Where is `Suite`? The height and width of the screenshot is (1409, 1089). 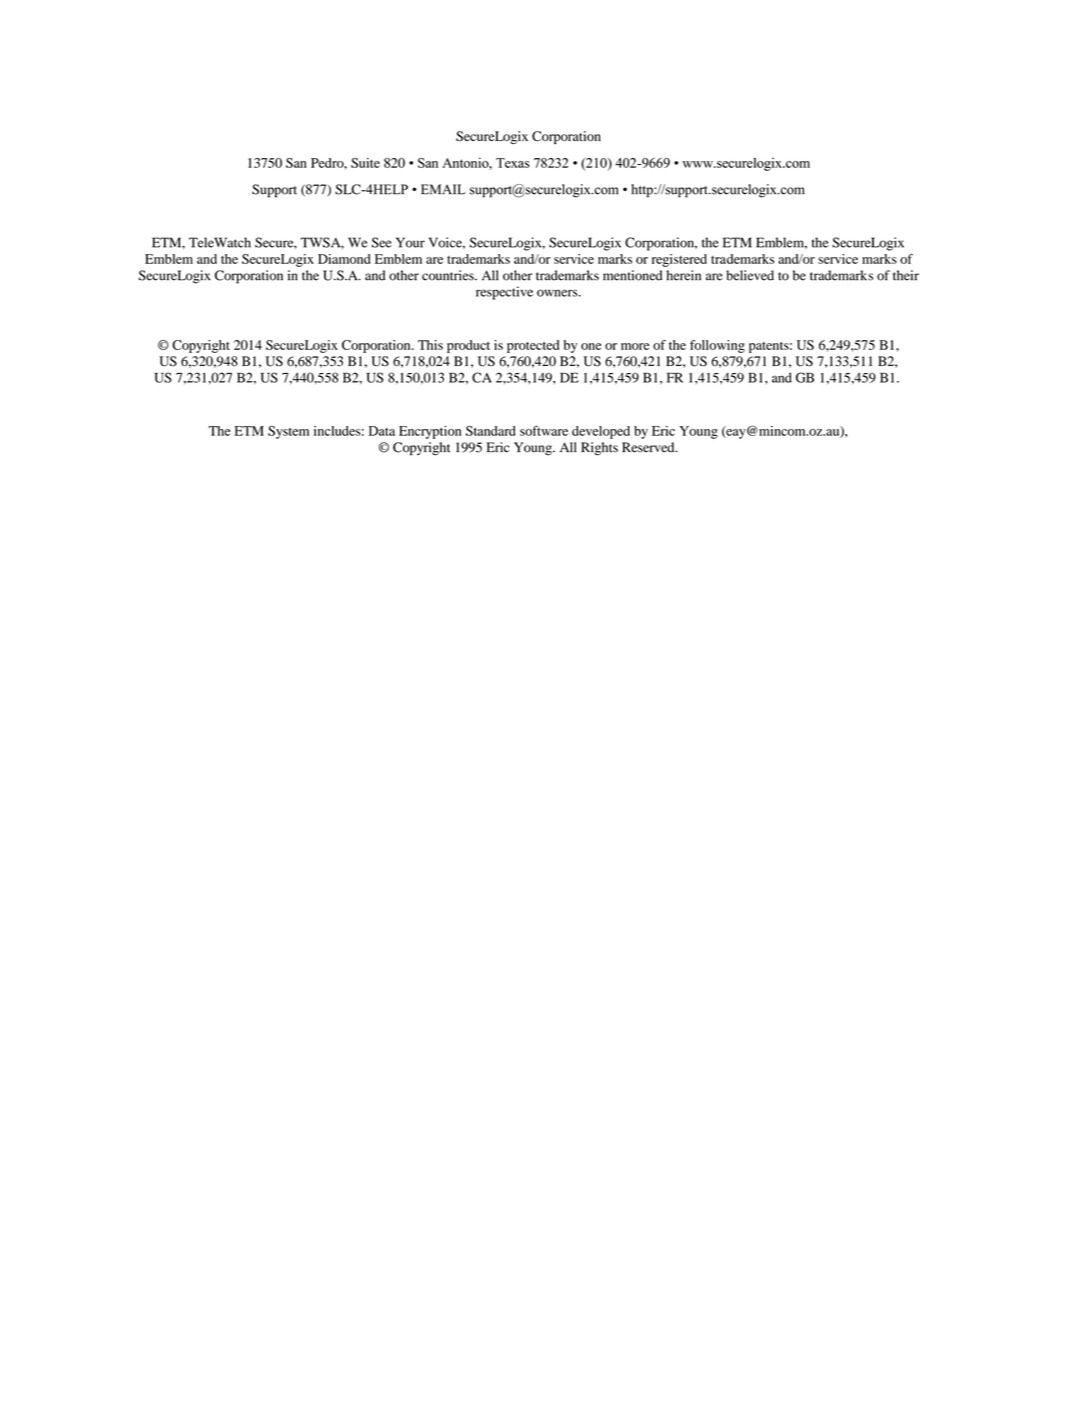
Suite is located at coordinates (365, 163).
